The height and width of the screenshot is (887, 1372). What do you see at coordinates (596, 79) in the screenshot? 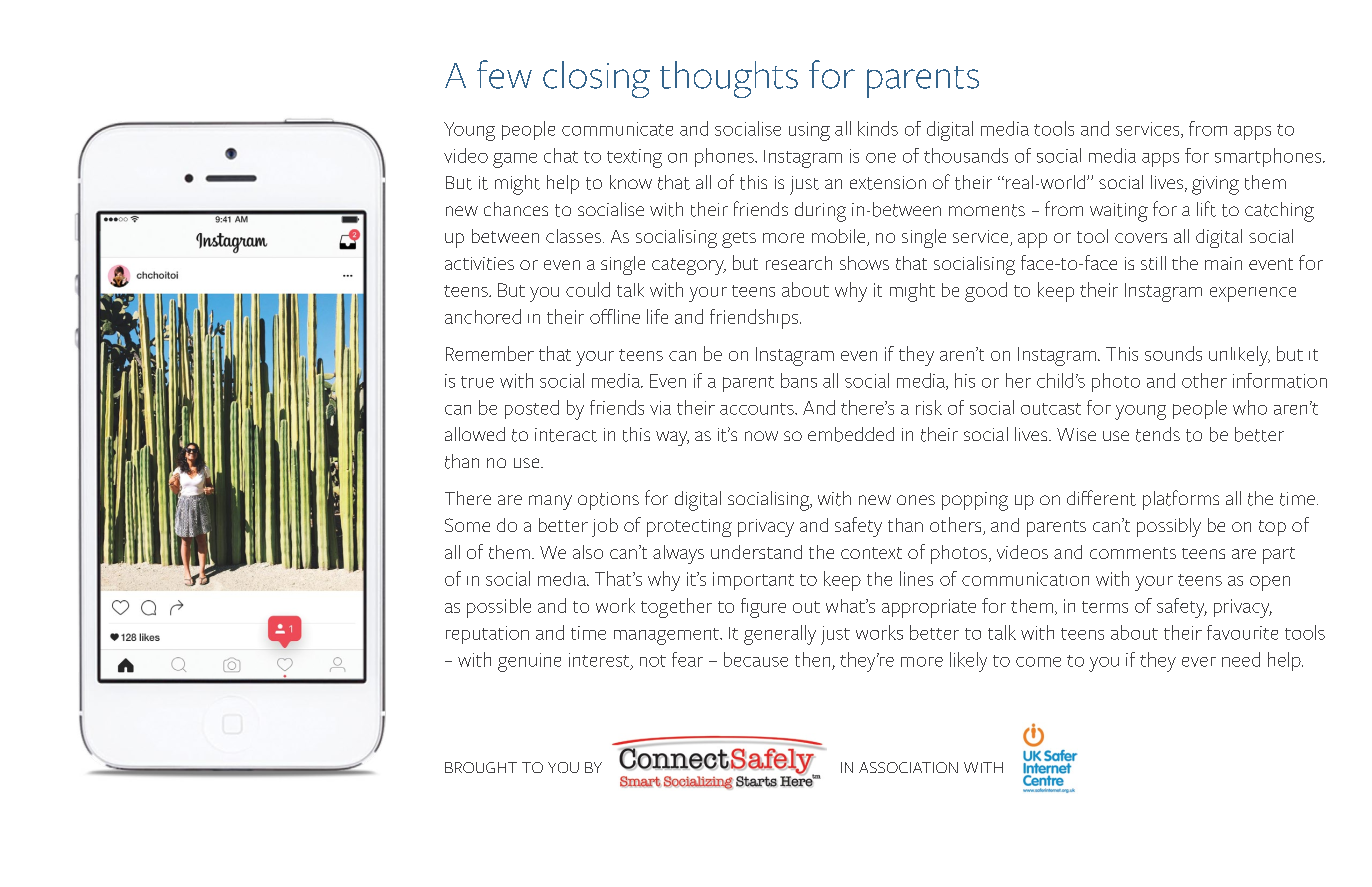
I see `closing` at bounding box center [596, 79].
